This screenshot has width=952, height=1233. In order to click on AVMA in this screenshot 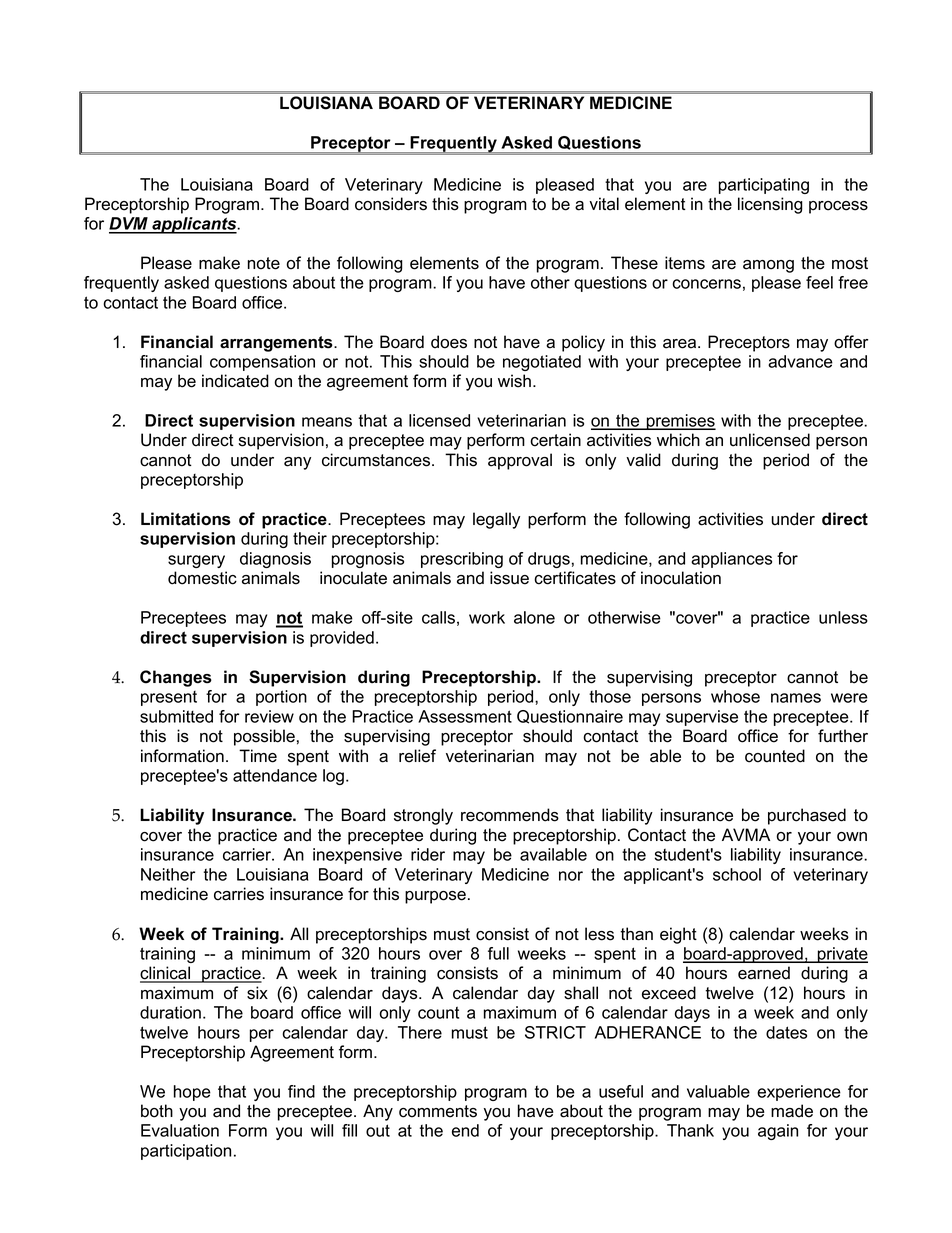, I will do `click(746, 834)`.
